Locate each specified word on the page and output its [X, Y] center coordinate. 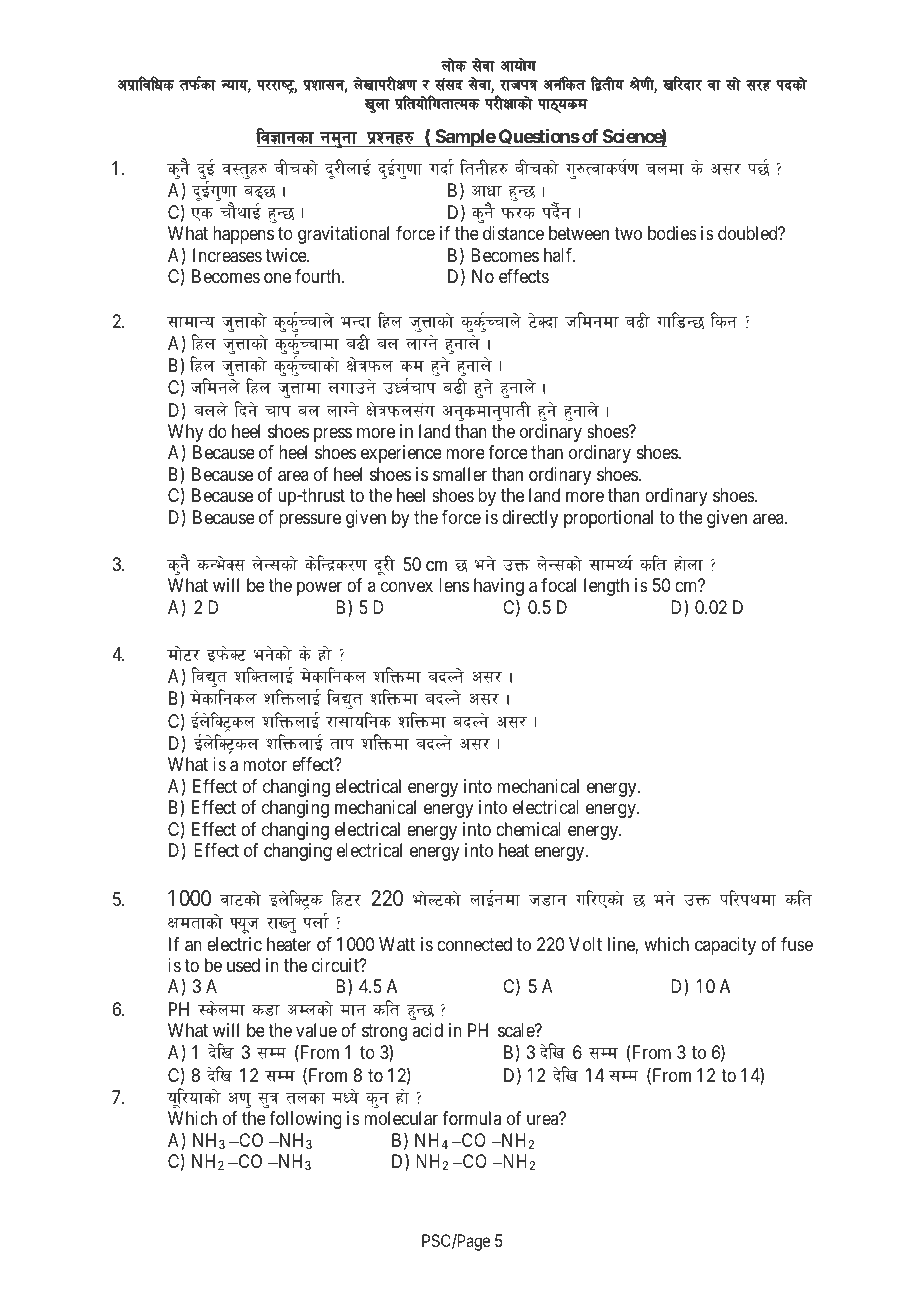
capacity [725, 946]
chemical [528, 829]
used [243, 965]
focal [558, 584]
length [606, 587]
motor [265, 764]
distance [513, 233]
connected [474, 944]
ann [211, 410]
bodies [672, 233]
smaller [460, 474]
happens [243, 235]
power [319, 589]
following [305, 1120]
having [499, 587]
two [628, 234]
